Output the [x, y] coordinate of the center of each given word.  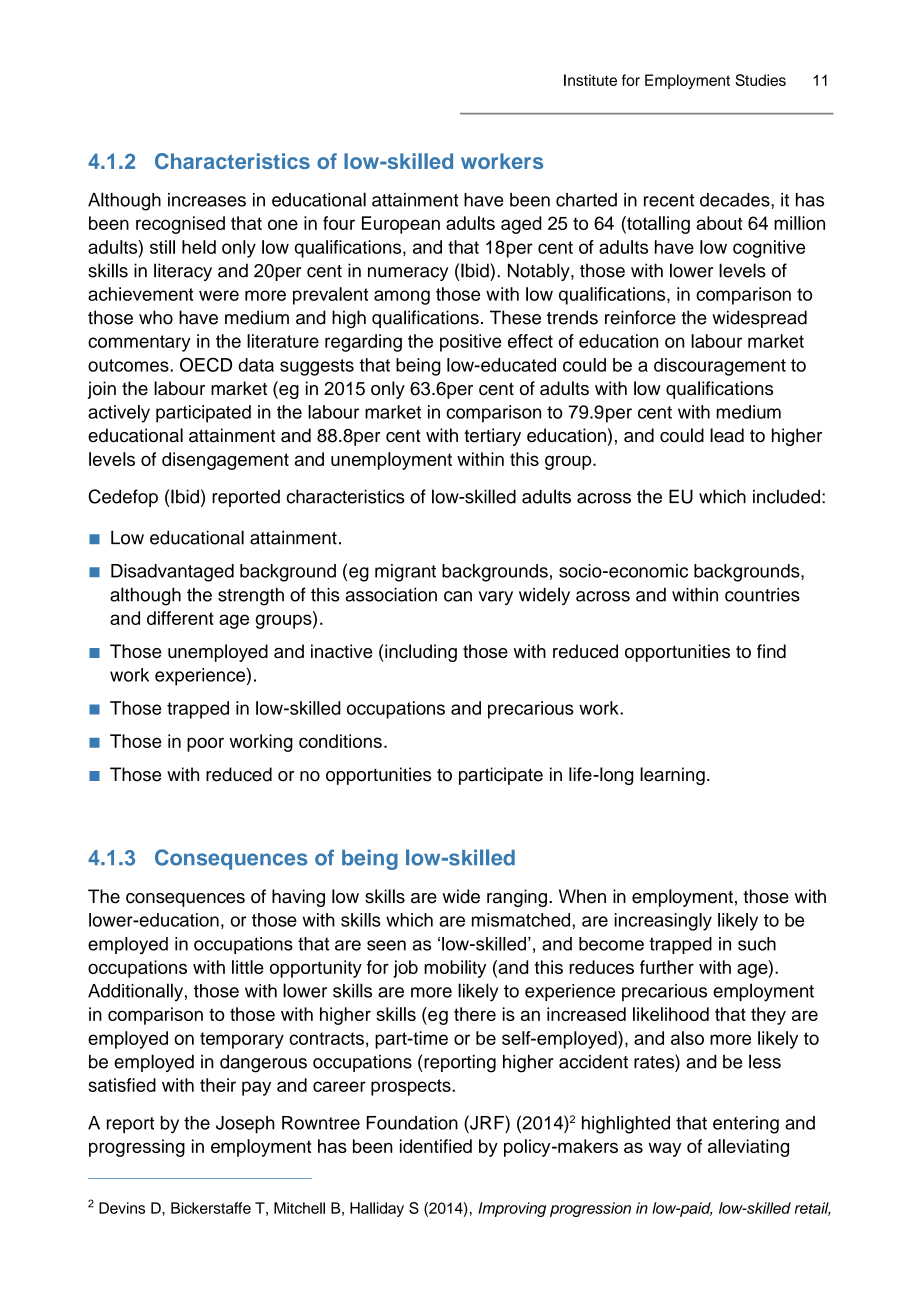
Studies [760, 80]
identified [436, 1146]
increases [207, 200]
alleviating [748, 1148]
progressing [137, 1148]
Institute [590, 80]
